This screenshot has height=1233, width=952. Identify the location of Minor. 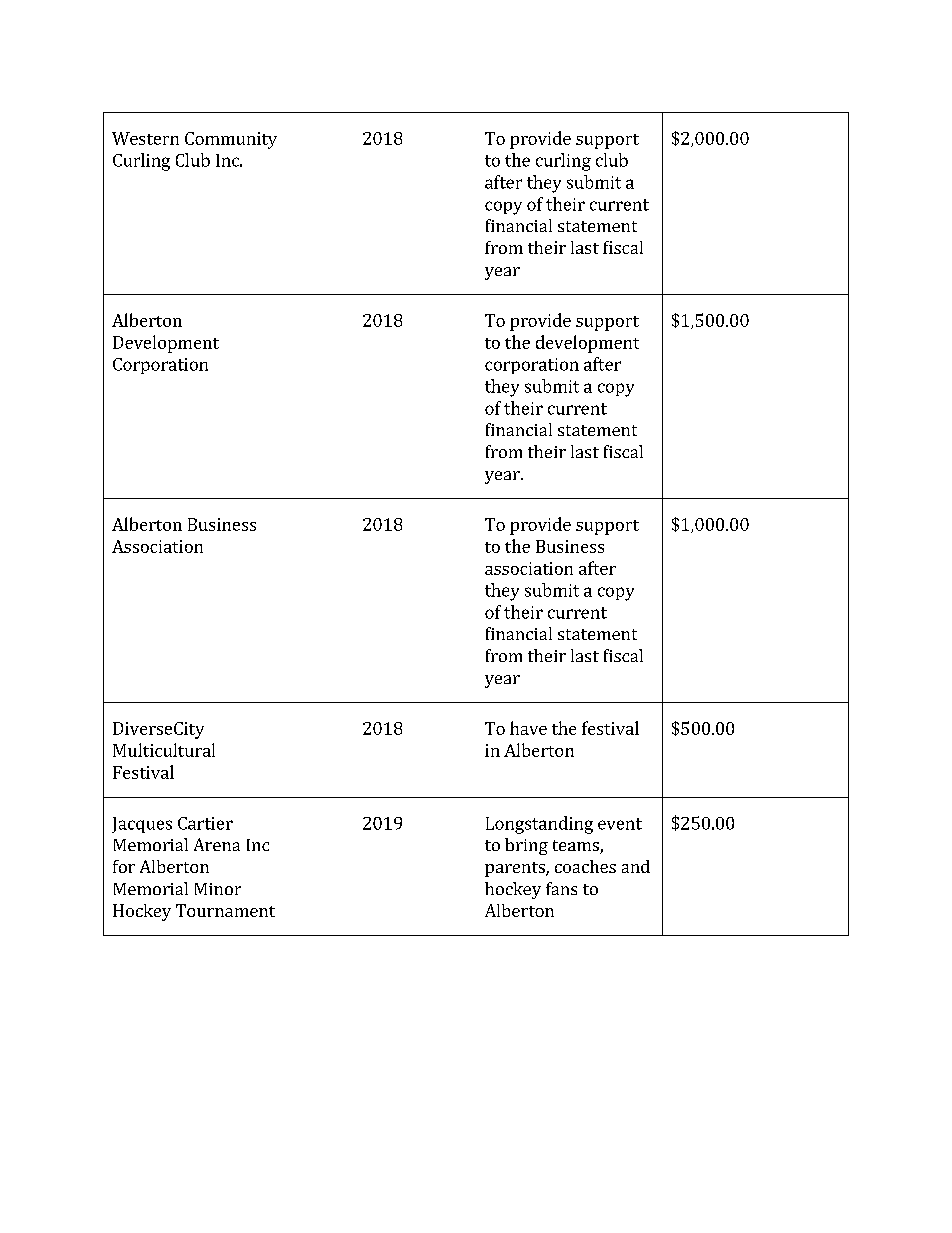
(218, 889).
